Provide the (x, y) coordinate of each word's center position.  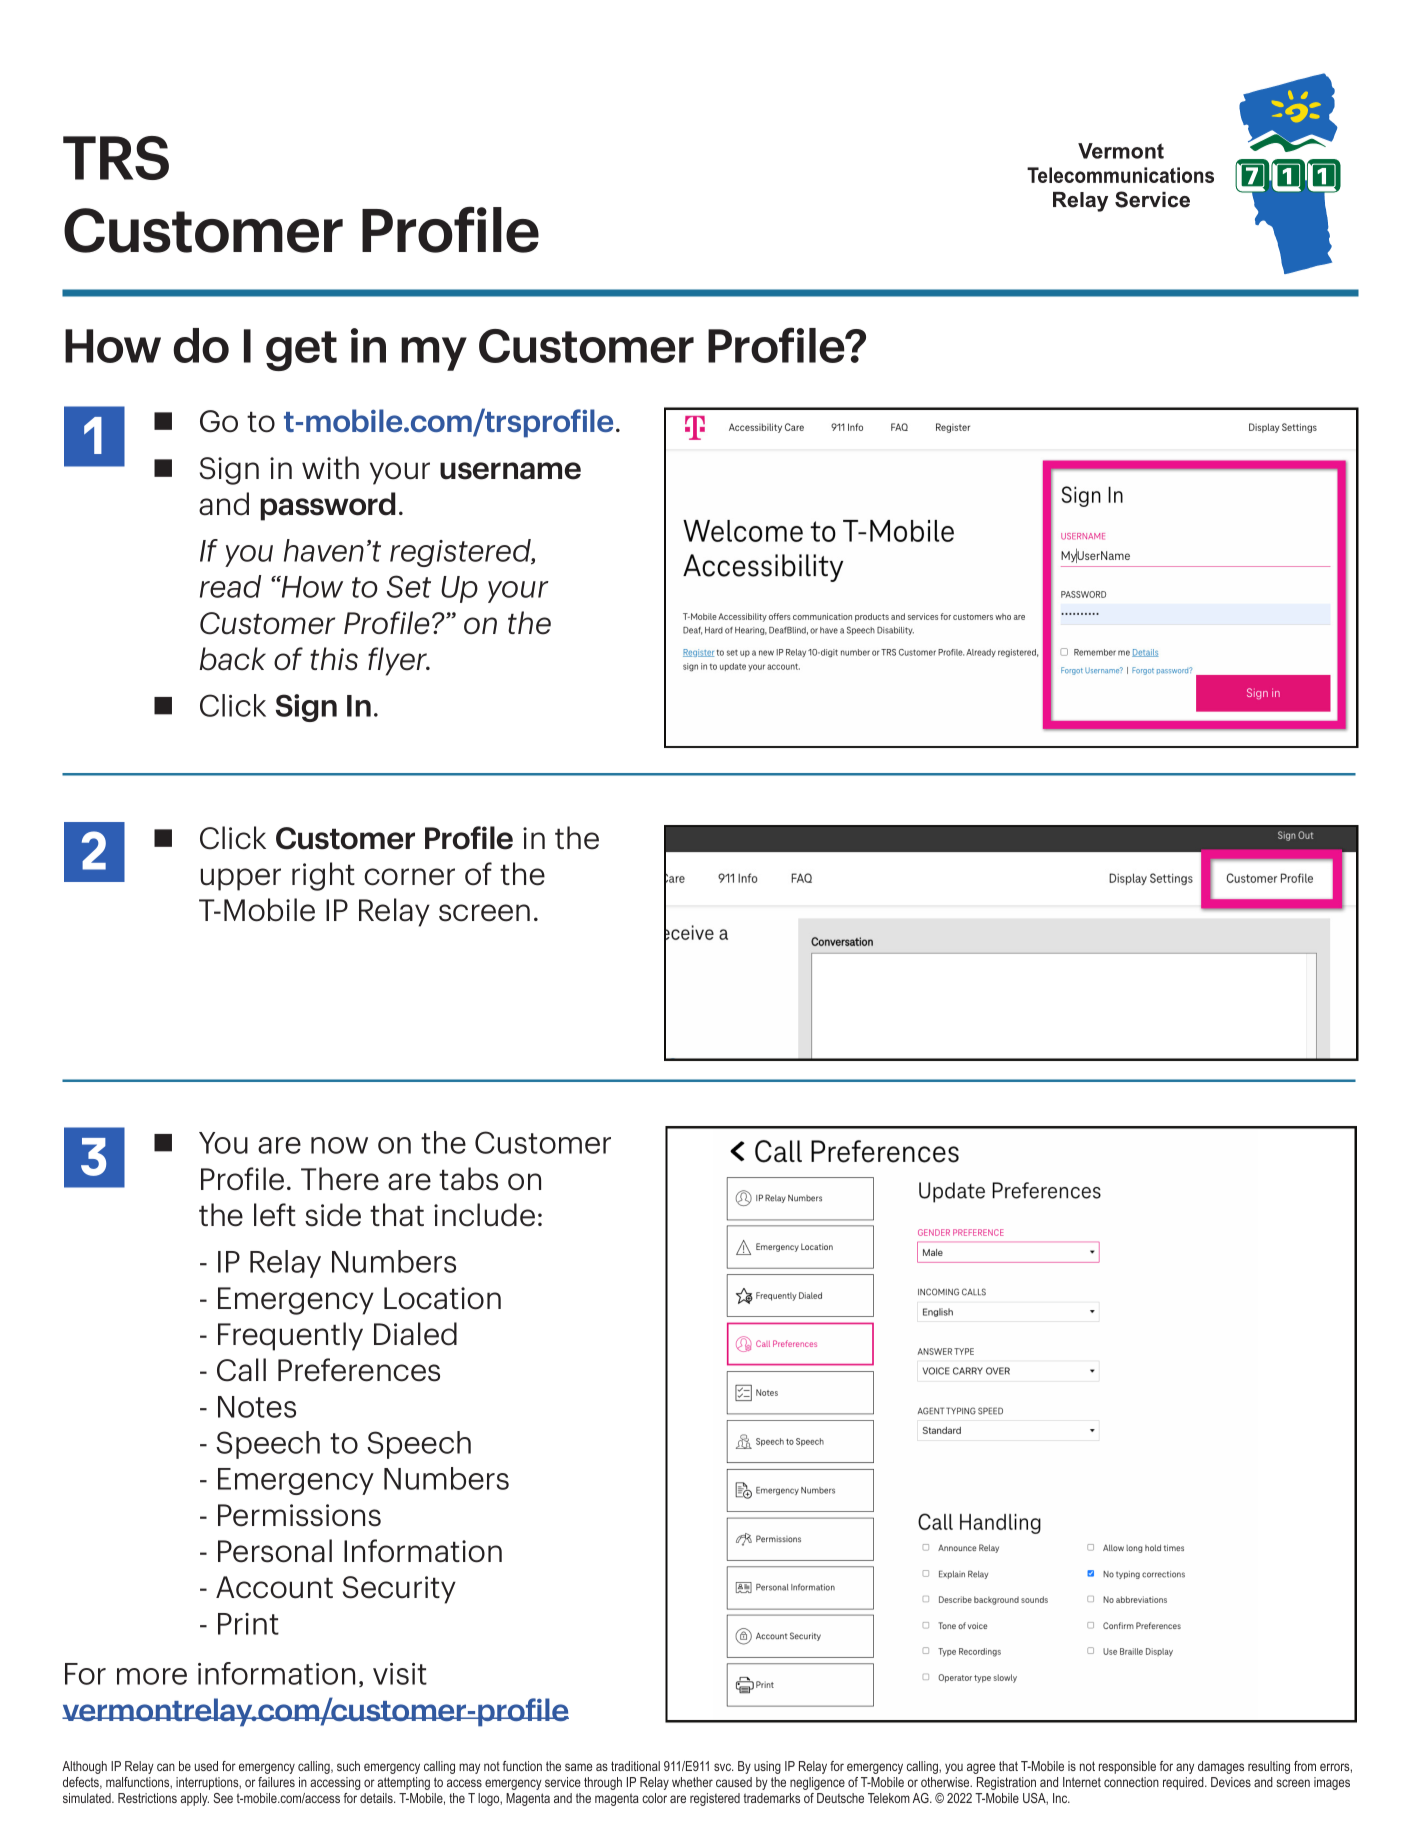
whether (692, 1782)
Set (409, 586)
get (301, 351)
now (339, 1145)
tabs (468, 1179)
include (484, 1215)
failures (276, 1782)
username (510, 471)
